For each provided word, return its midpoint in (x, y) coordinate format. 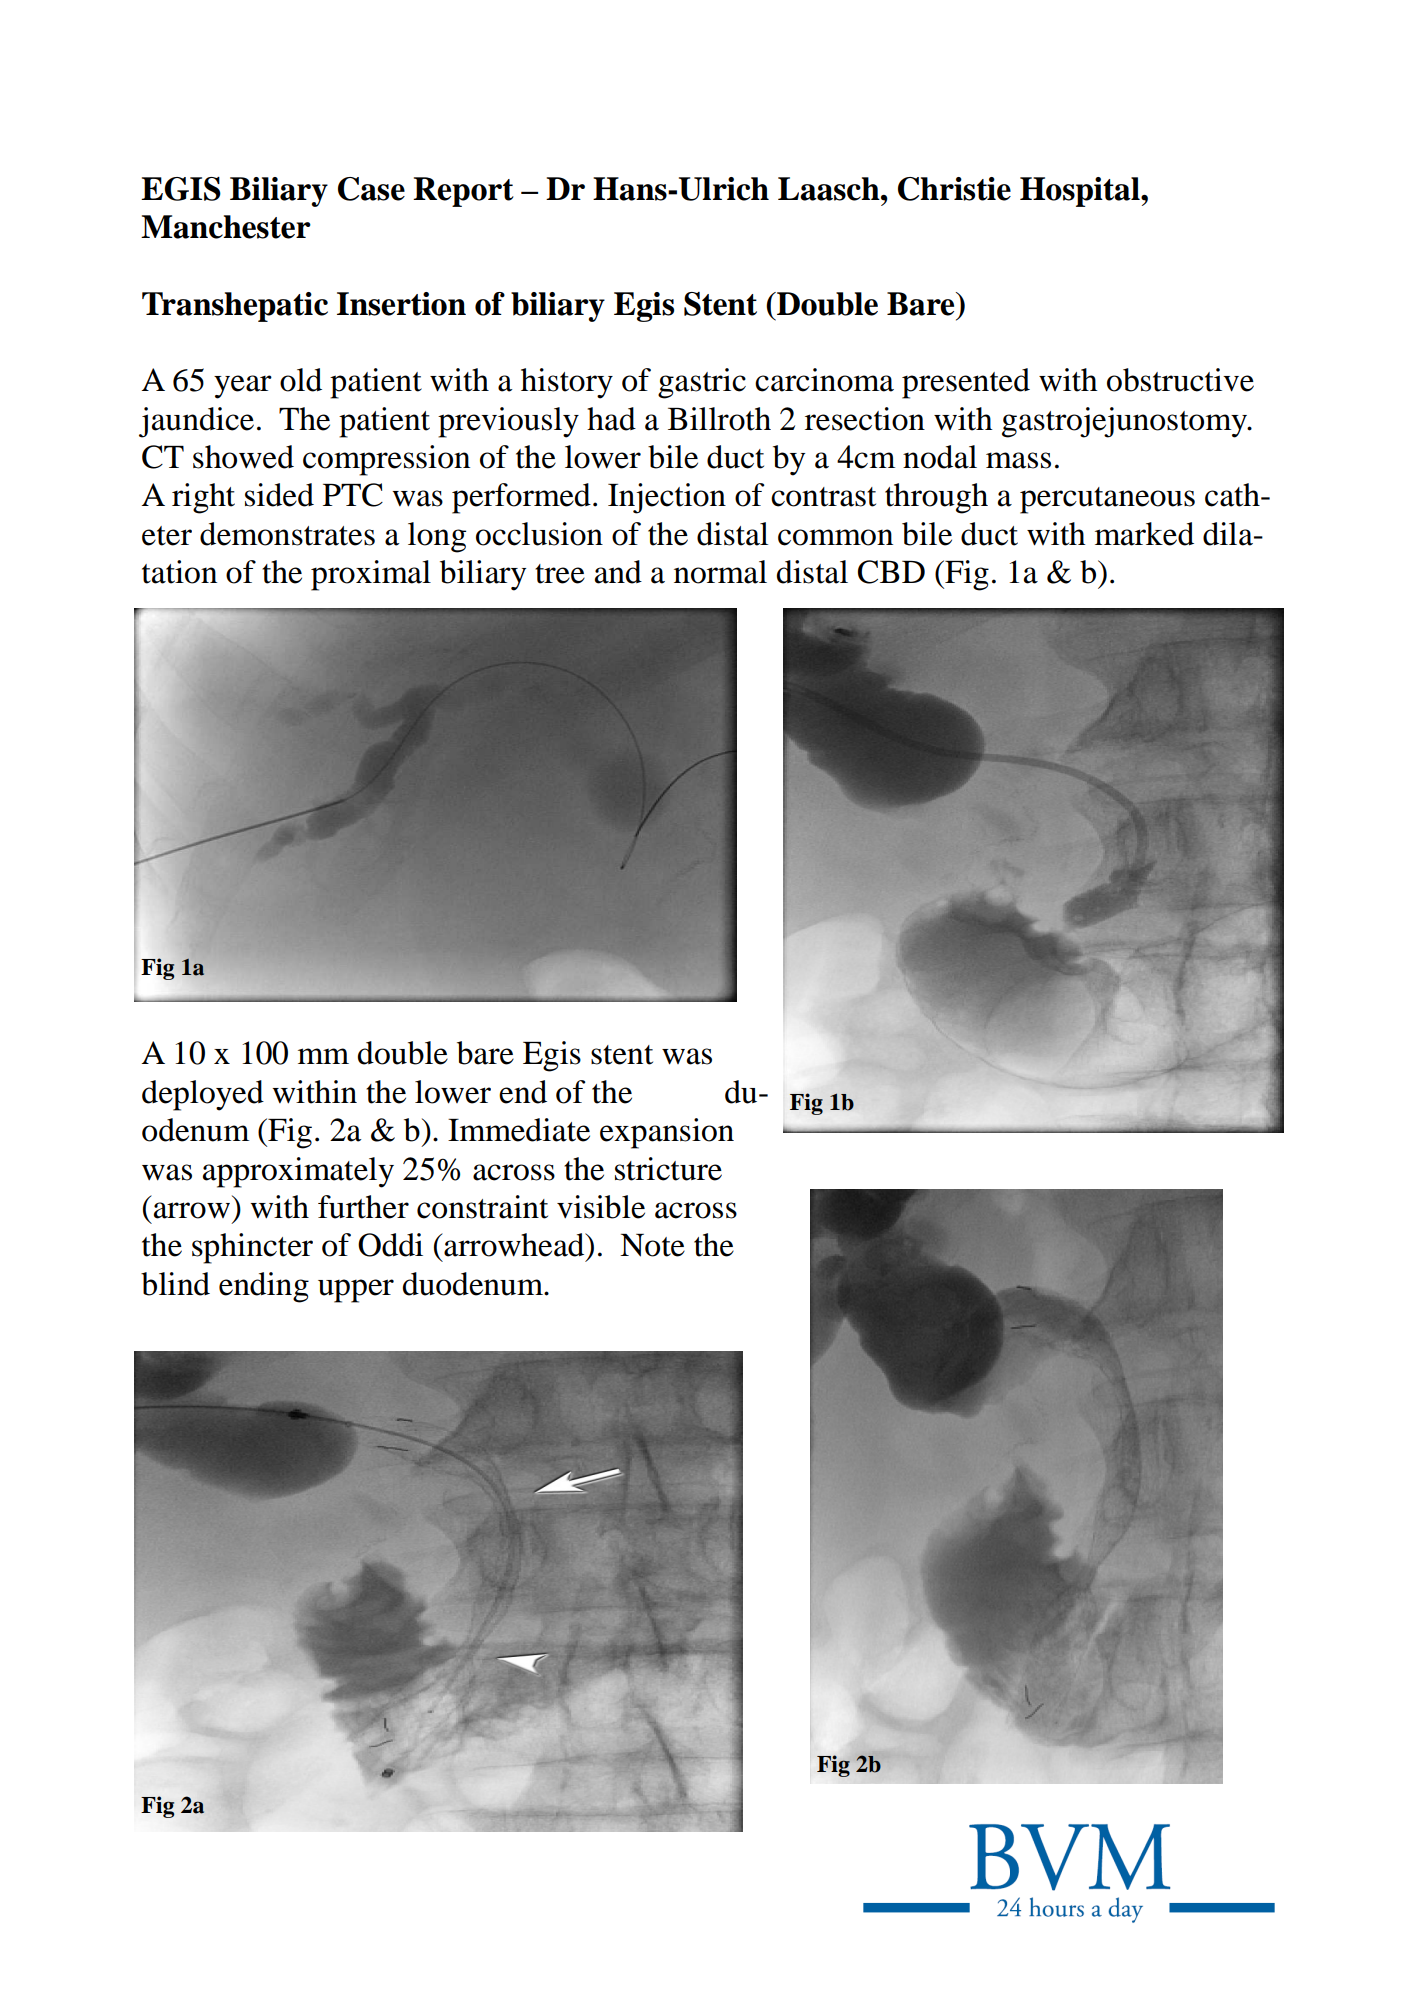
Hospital (1081, 192)
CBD (891, 572)
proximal (371, 575)
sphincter (252, 1248)
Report (463, 192)
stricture (668, 1169)
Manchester (226, 227)
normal (720, 572)
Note (652, 1245)
